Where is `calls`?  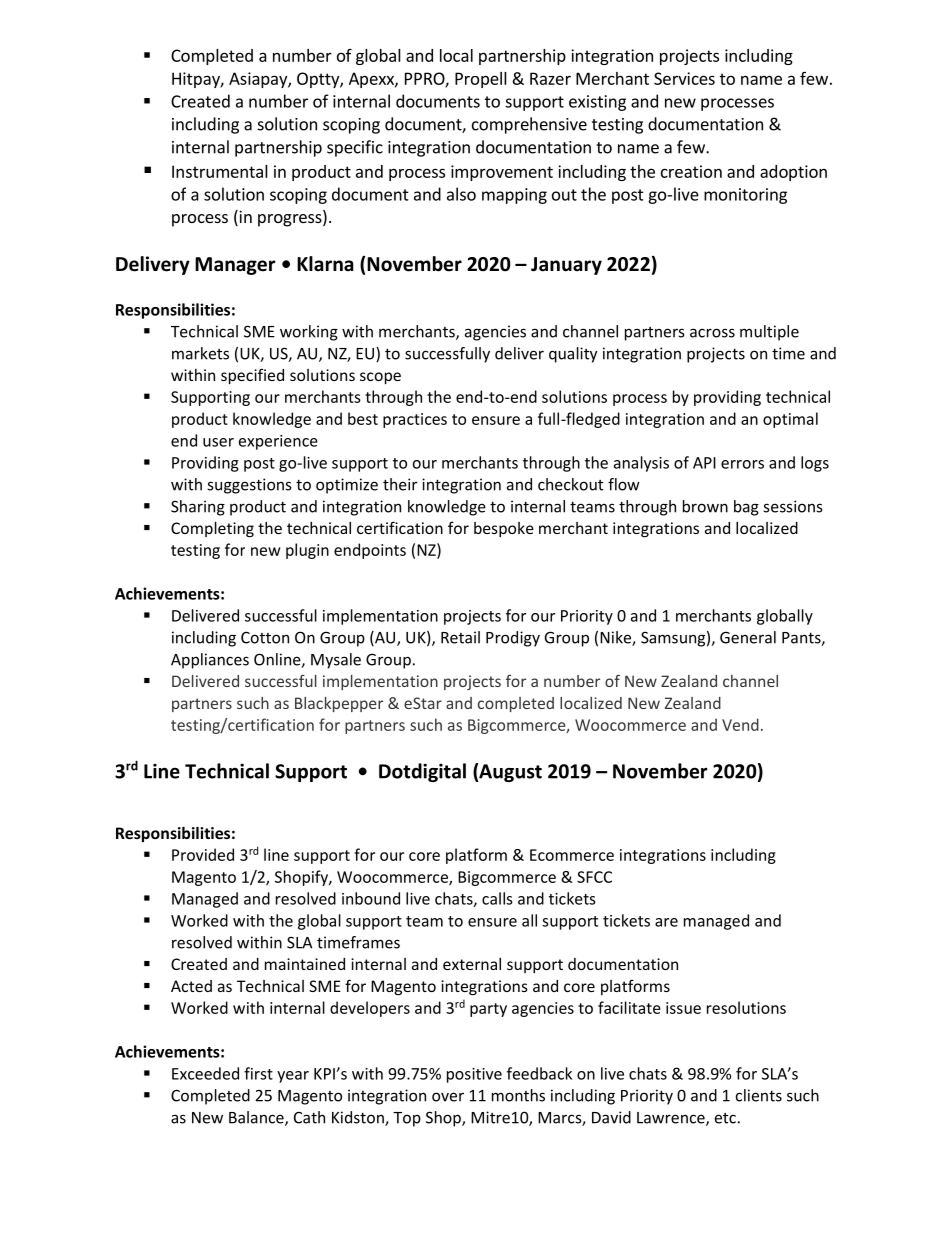
calls is located at coordinates (497, 898).
